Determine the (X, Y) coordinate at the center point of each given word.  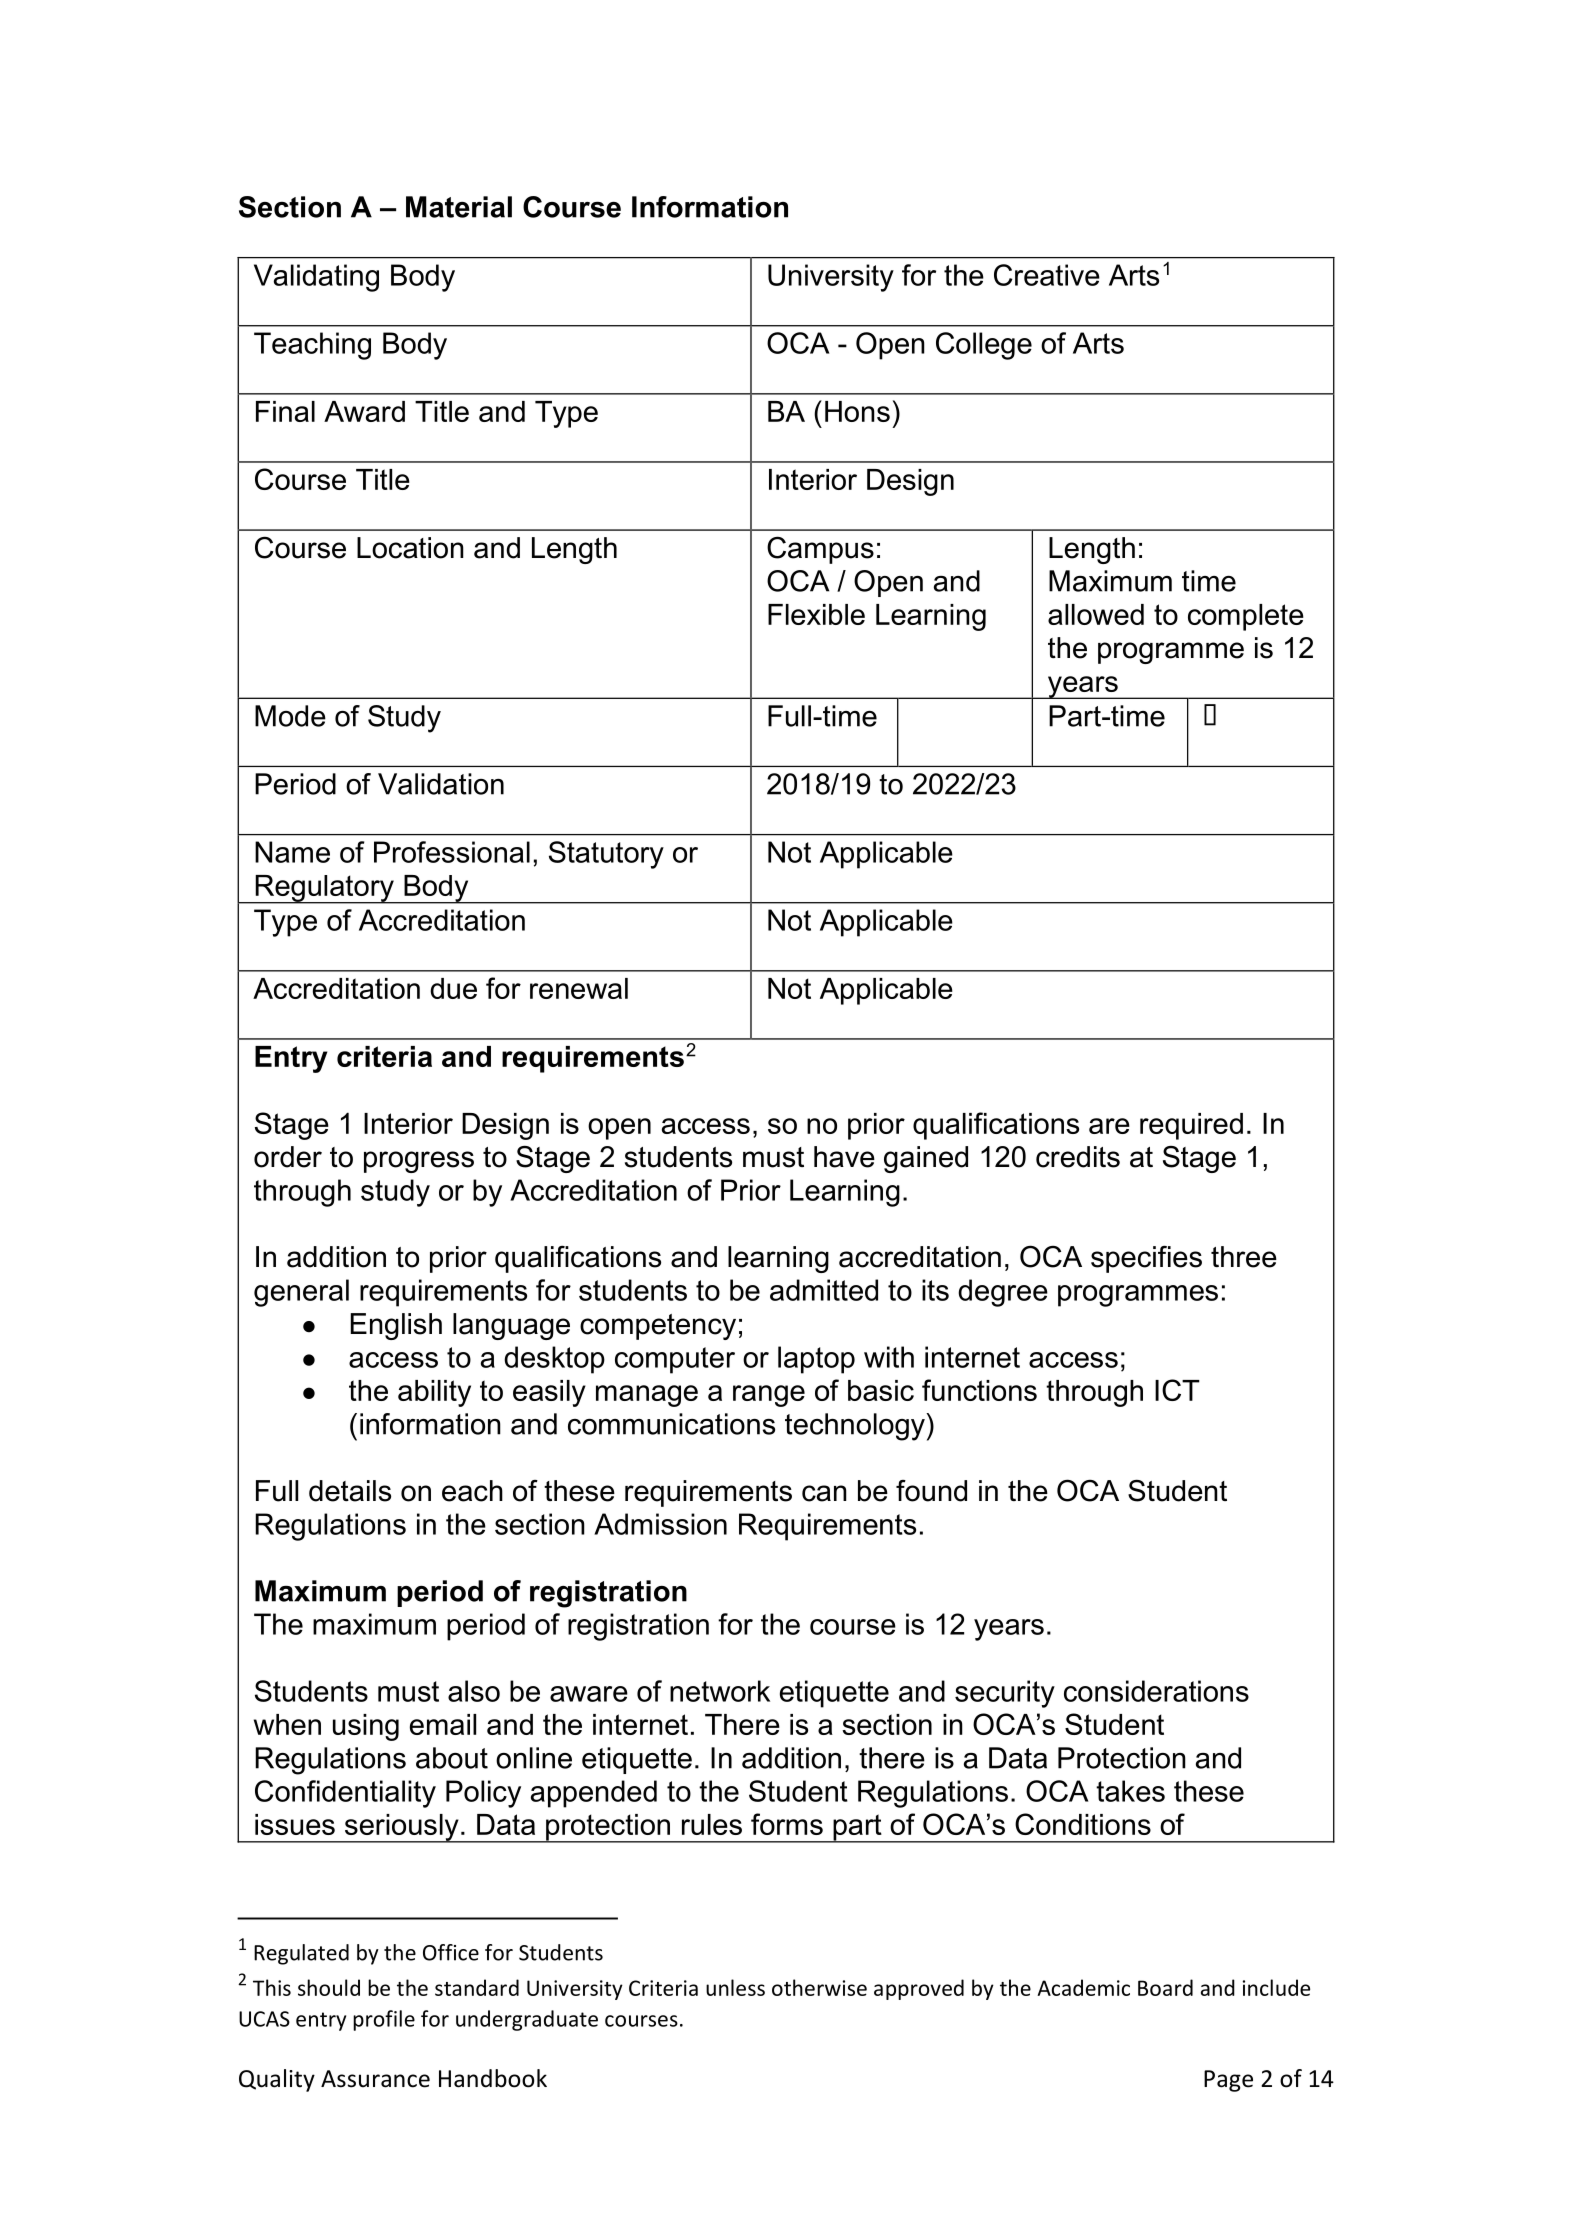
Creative (1047, 275)
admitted (824, 1290)
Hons (857, 411)
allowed (1096, 614)
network (720, 1691)
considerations (1156, 1691)
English (396, 1326)
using (366, 1727)
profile (384, 2020)
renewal (579, 988)
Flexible (816, 614)
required (1191, 1126)
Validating (316, 278)
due (453, 988)
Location (410, 548)
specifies (1146, 1259)
